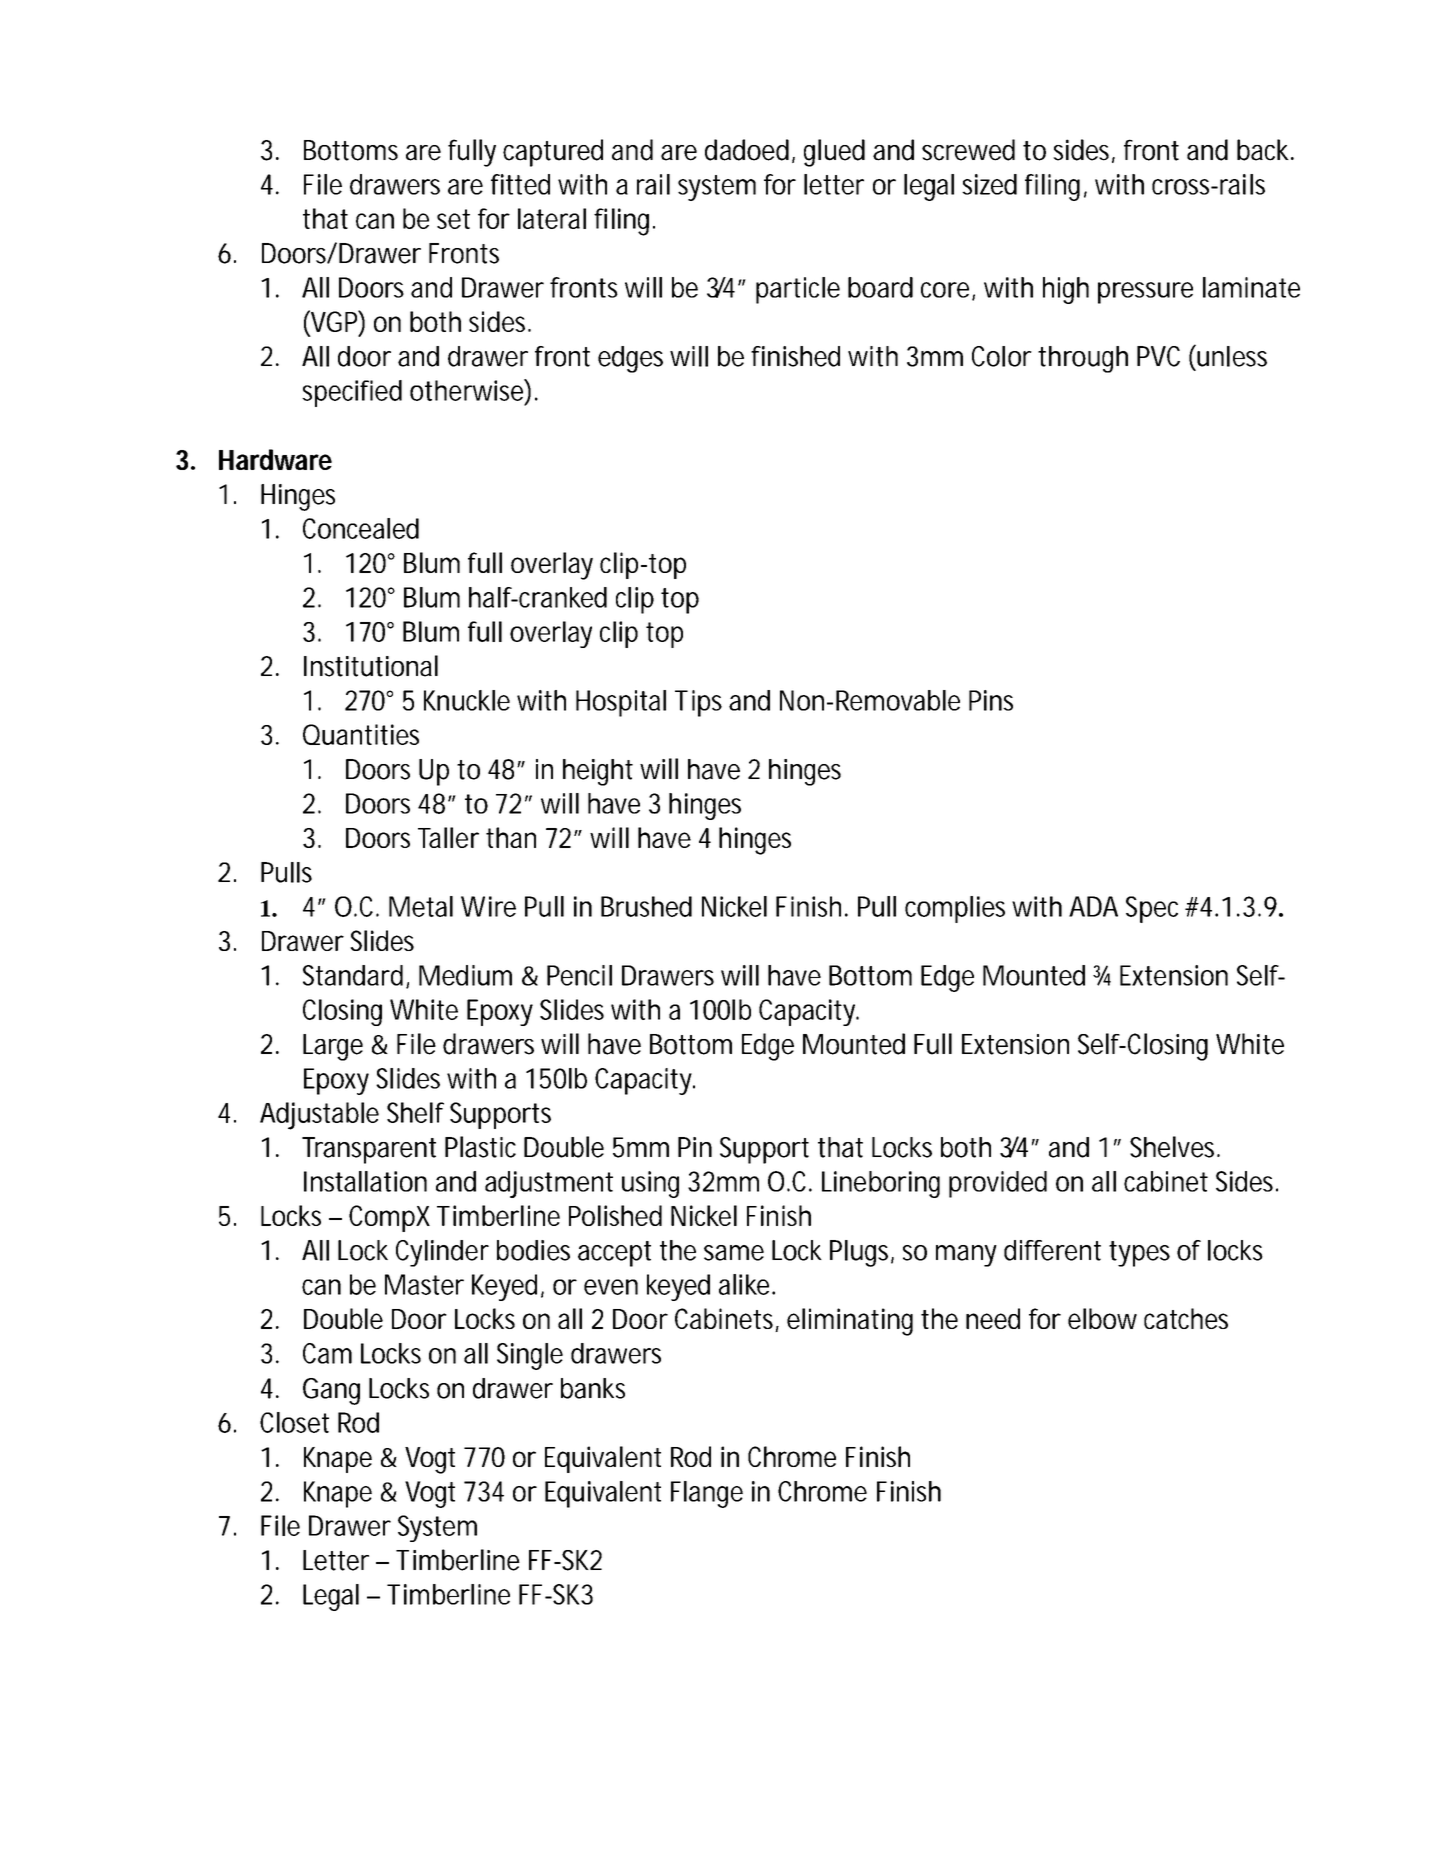 This document has height=1859, width=1436. I want to click on catches, so click(1186, 1318).
